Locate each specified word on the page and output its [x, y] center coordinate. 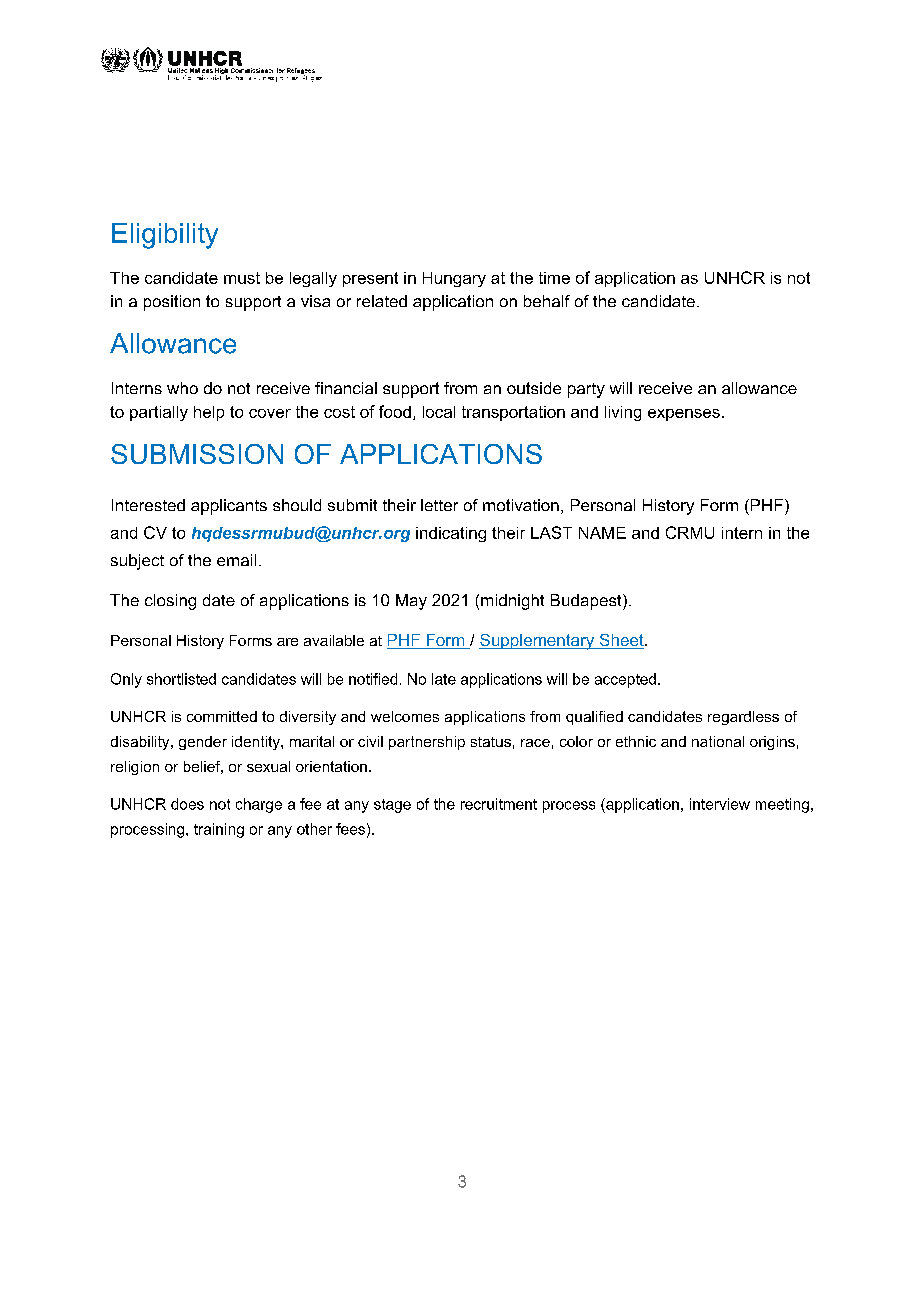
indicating [451, 534]
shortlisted [181, 679]
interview [720, 804]
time [554, 278]
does [187, 804]
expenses [684, 415]
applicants [229, 507]
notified [373, 679]
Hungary [454, 279]
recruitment [499, 804]
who [182, 388]
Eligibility [165, 236]
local [439, 412]
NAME [602, 533]
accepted [625, 680]
